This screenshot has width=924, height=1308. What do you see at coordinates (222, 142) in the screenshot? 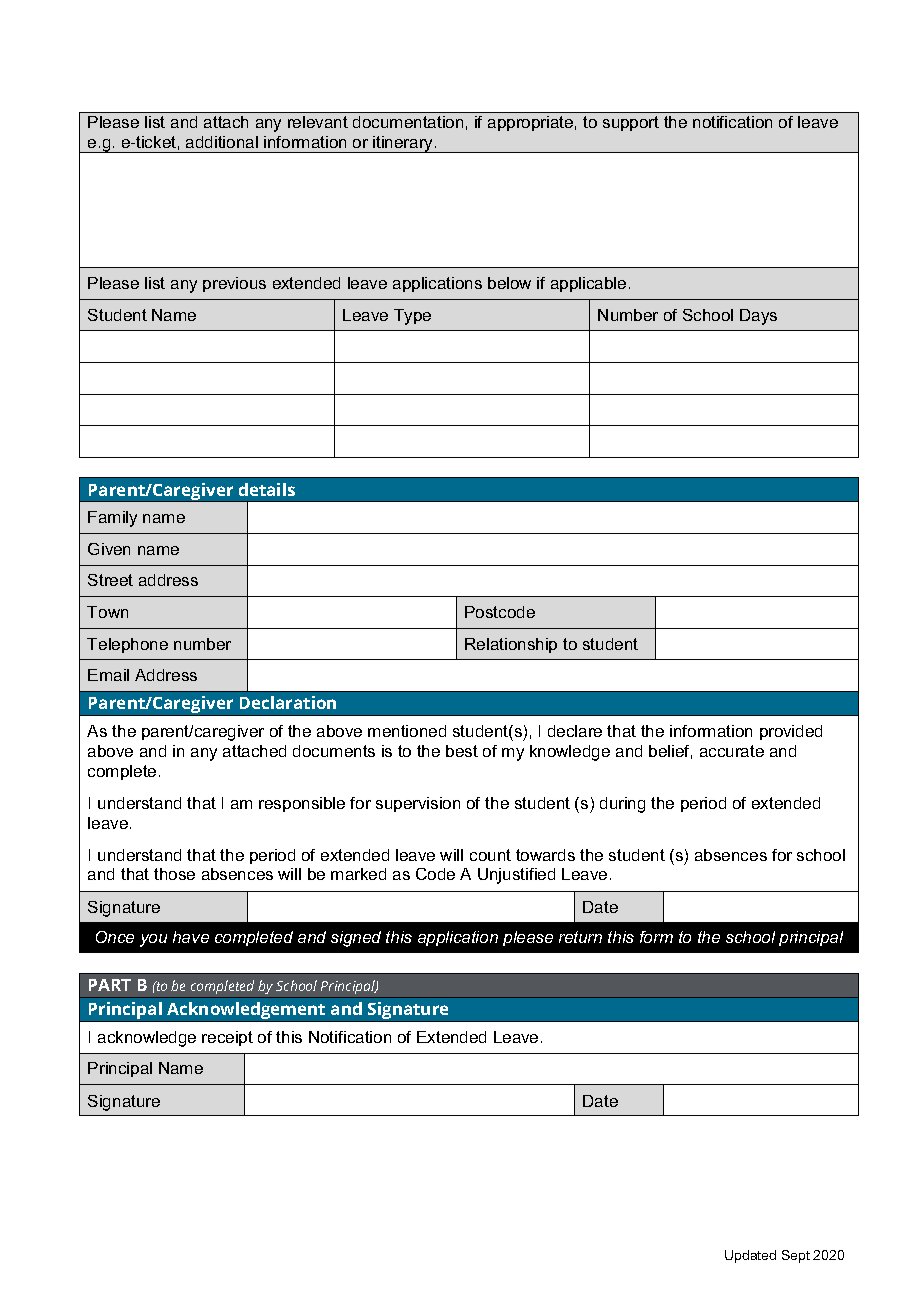
I see `additional` at bounding box center [222, 142].
